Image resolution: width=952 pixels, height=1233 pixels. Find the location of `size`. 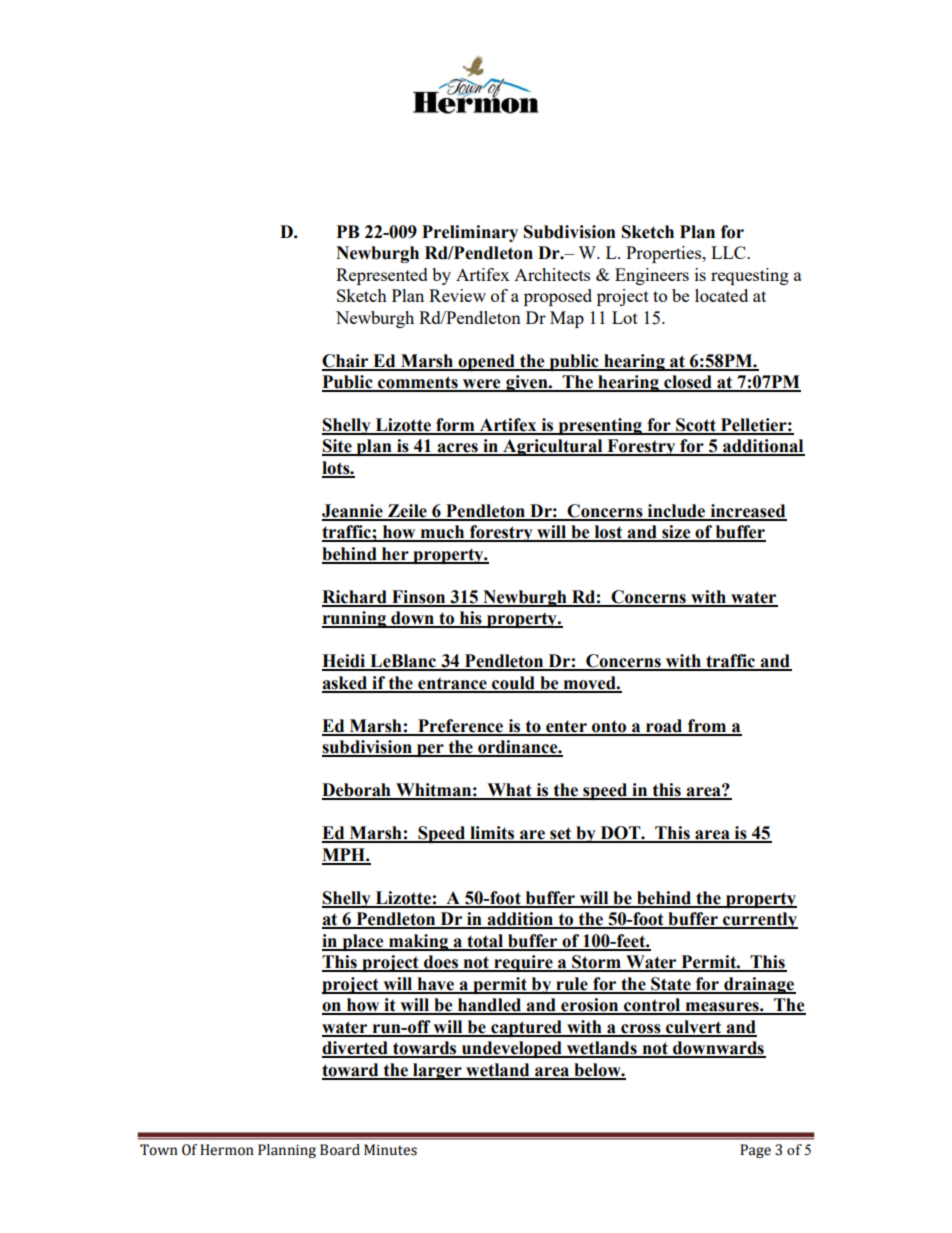

size is located at coordinates (676, 533).
